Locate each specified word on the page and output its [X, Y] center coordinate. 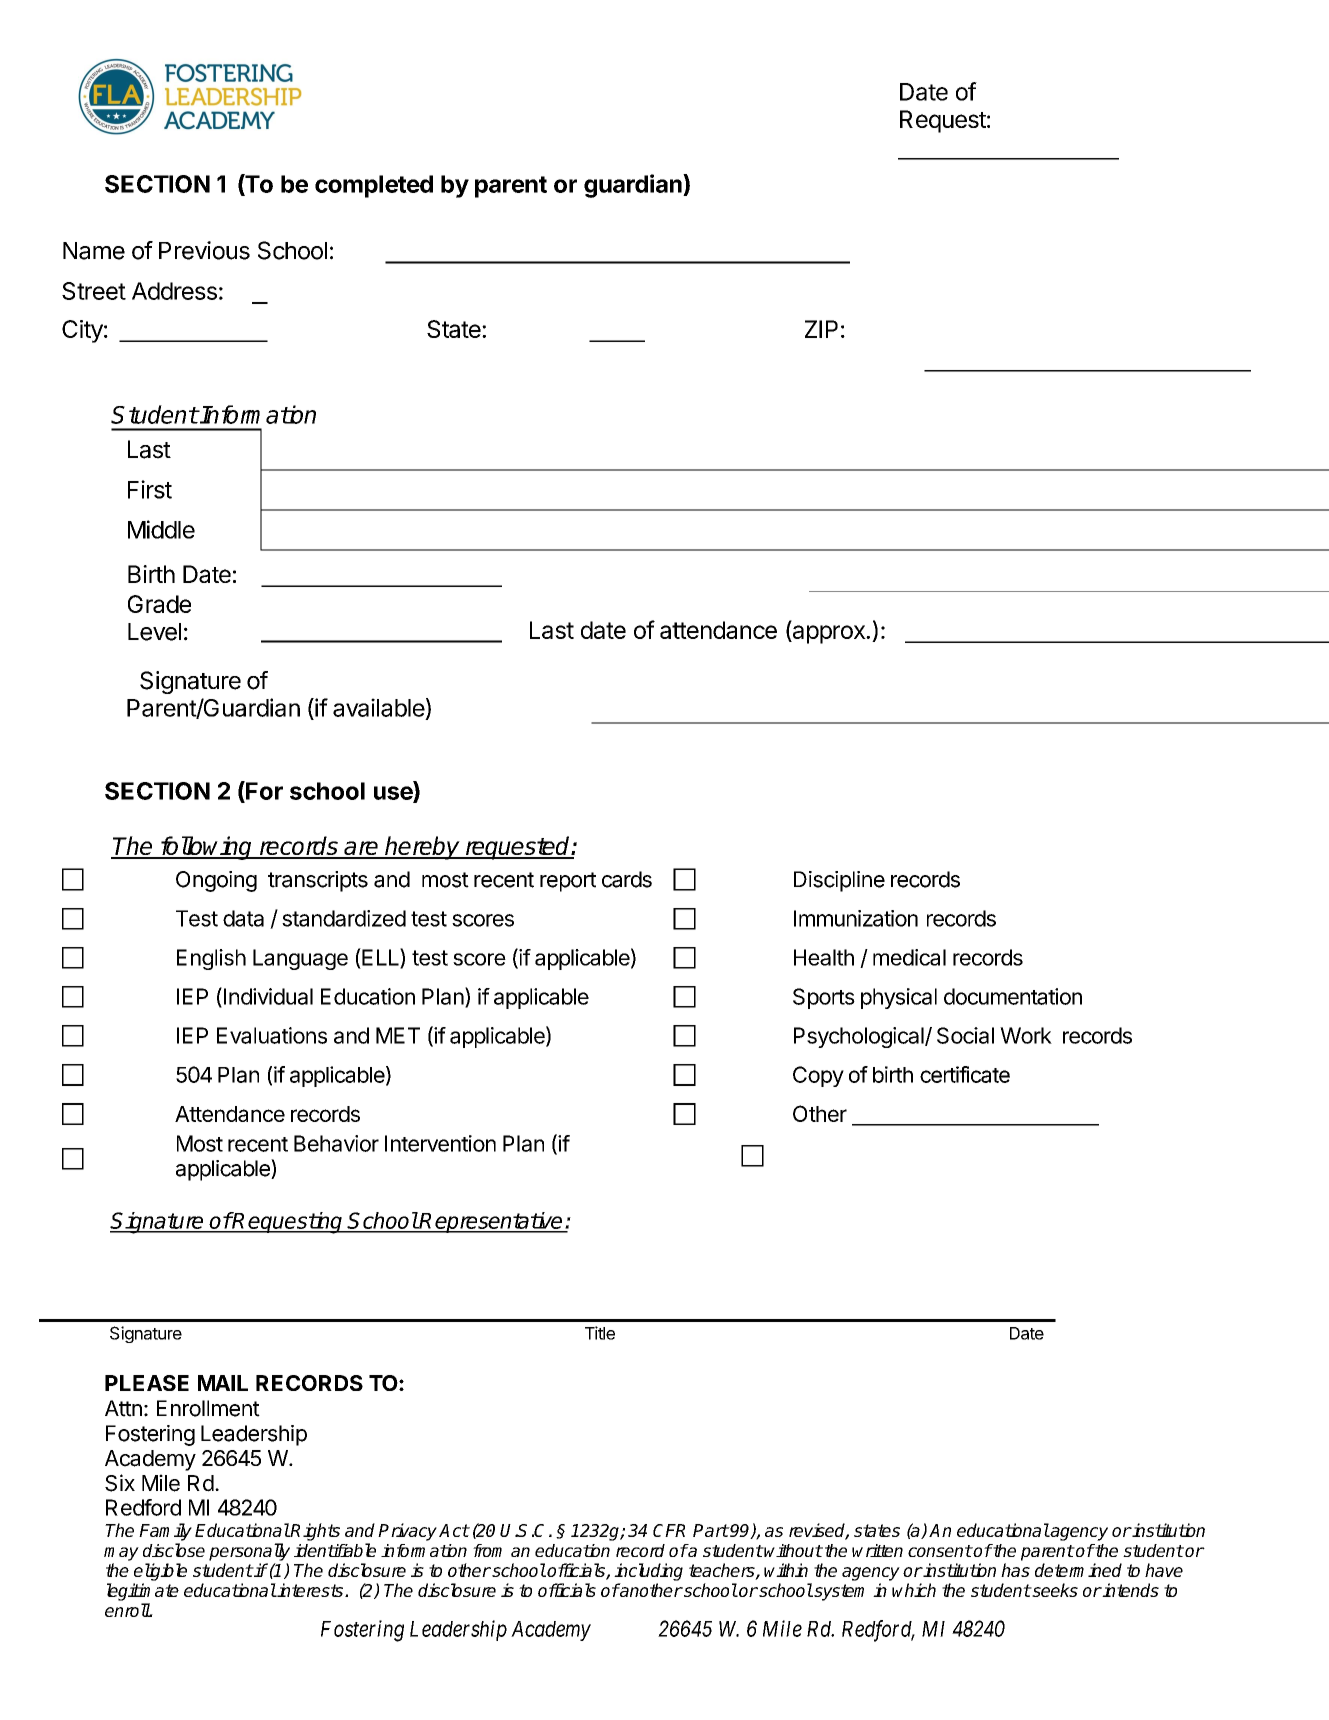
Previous [204, 250]
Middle [161, 529]
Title [600, 1333]
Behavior [336, 1143]
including [648, 1572]
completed [374, 186]
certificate [965, 1074]
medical [909, 957]
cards [627, 879]
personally [249, 1552]
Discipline [839, 881]
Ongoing [216, 881]
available [379, 707]
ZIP [821, 329]
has [1015, 1570]
